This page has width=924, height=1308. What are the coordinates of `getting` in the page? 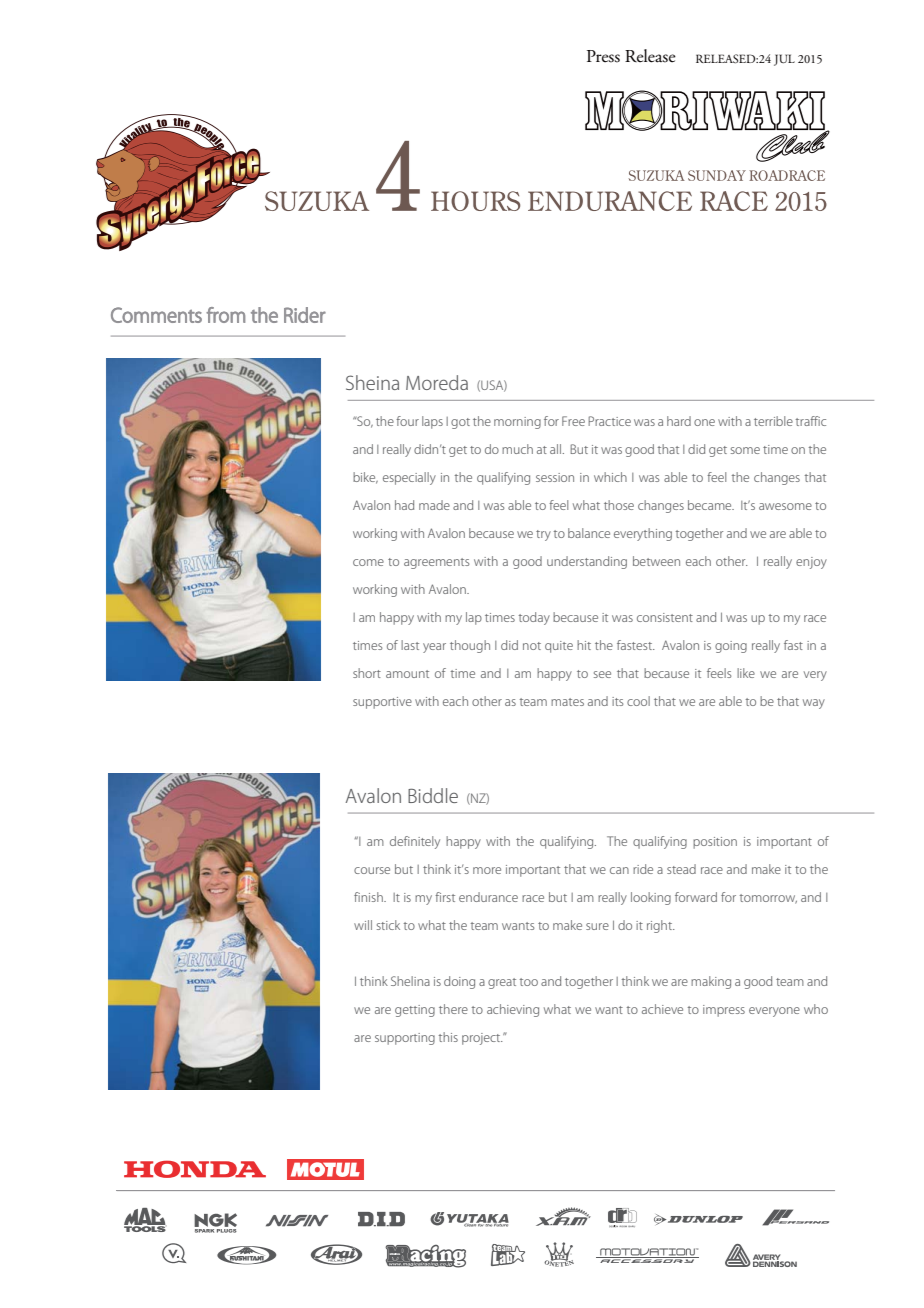 It's located at (415, 1011).
